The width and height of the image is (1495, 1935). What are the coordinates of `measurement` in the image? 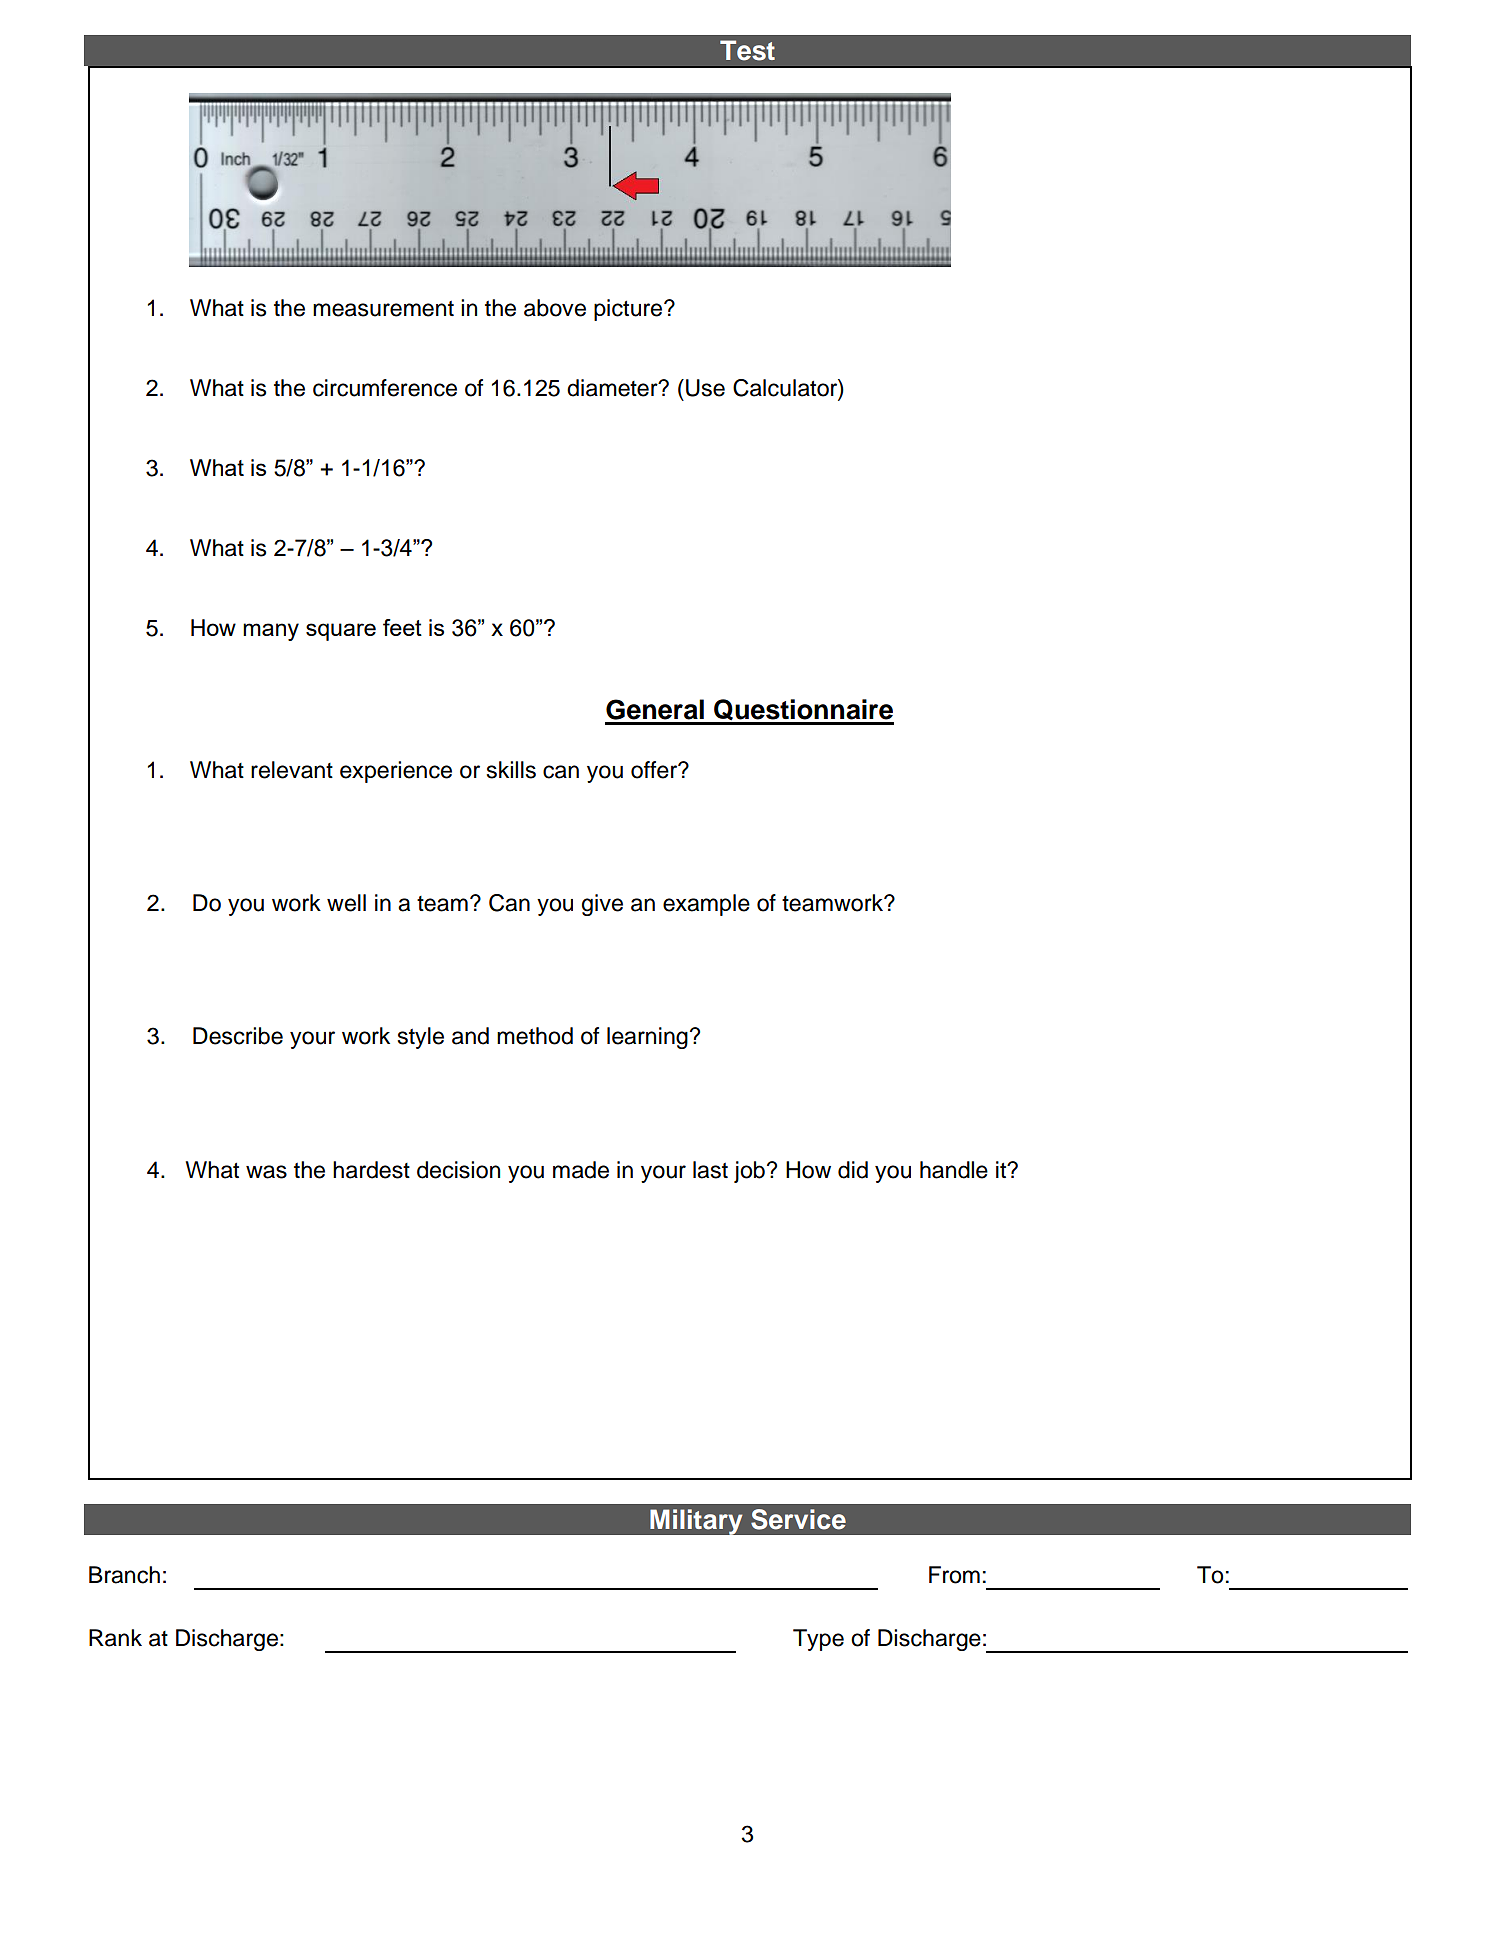 It's located at (383, 309).
